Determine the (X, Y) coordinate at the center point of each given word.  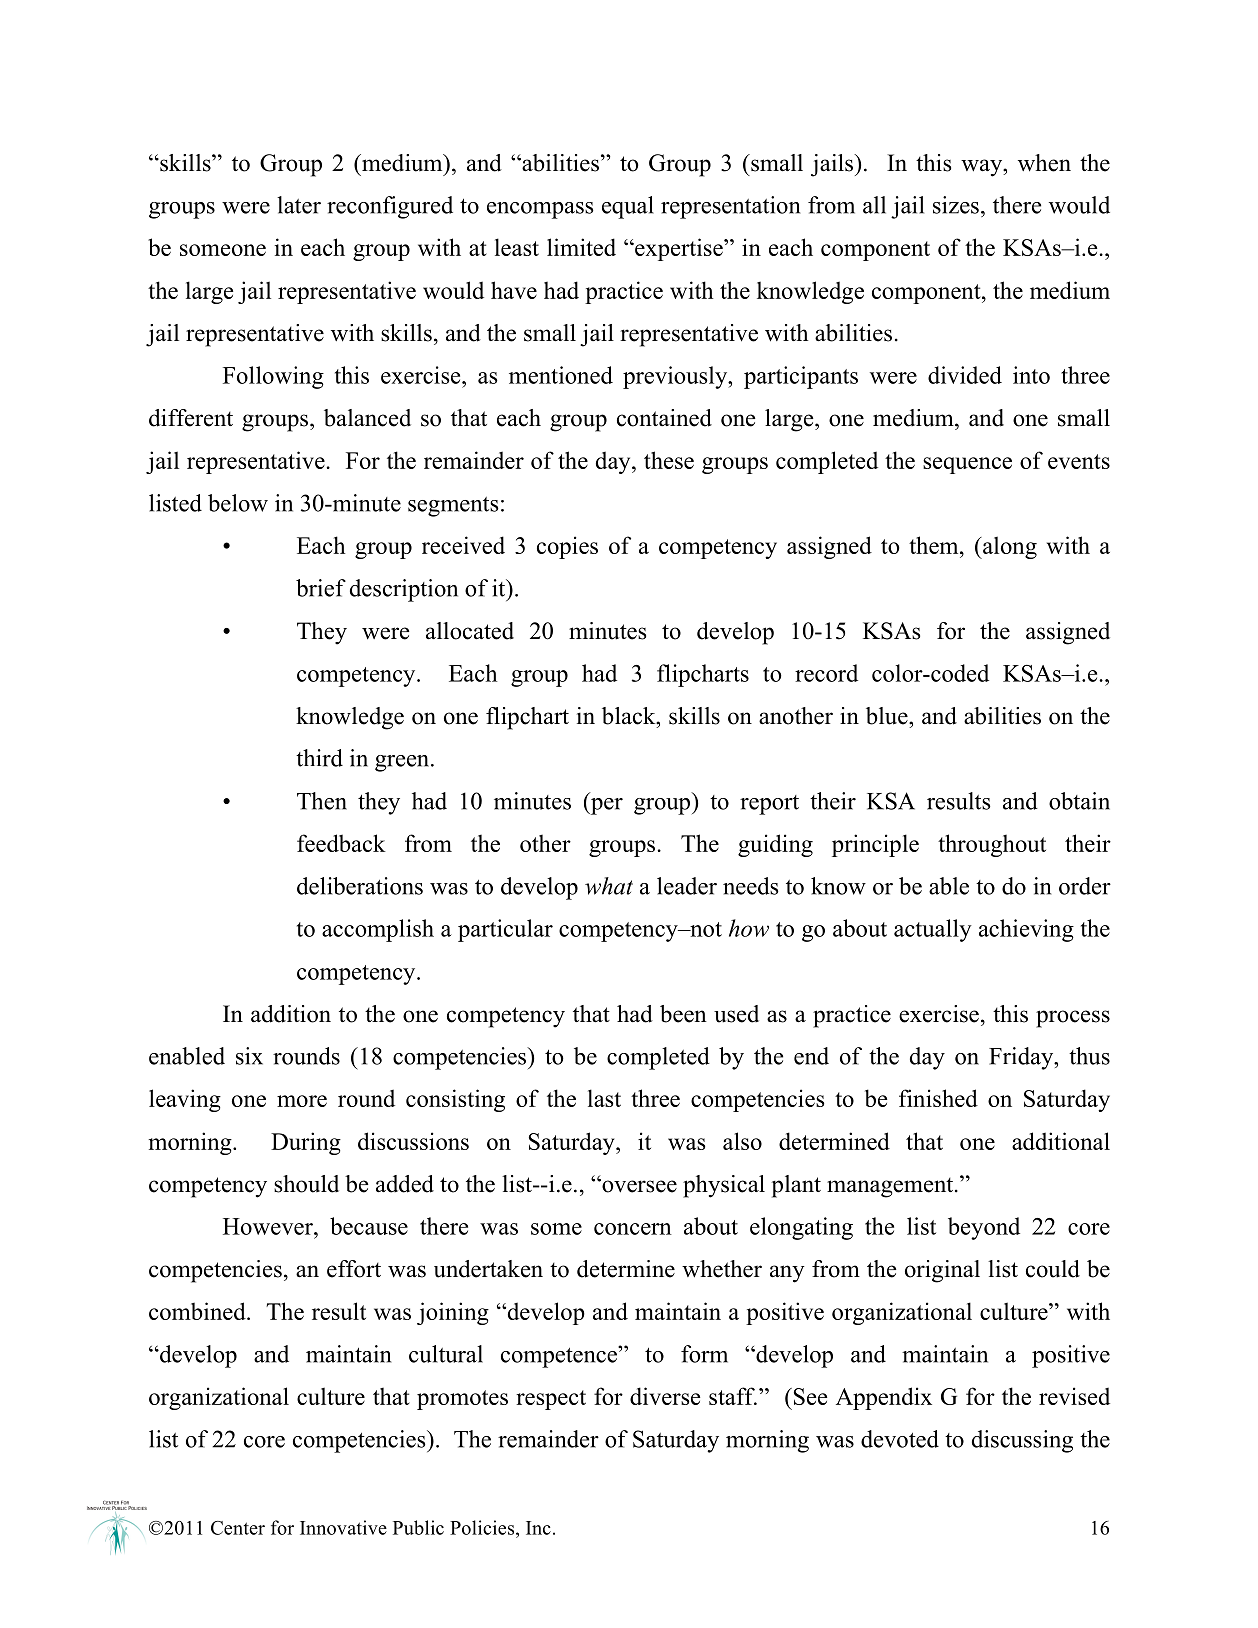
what (609, 886)
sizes (956, 205)
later (299, 205)
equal (628, 207)
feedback (341, 843)
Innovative (343, 1527)
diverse (665, 1396)
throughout (992, 845)
